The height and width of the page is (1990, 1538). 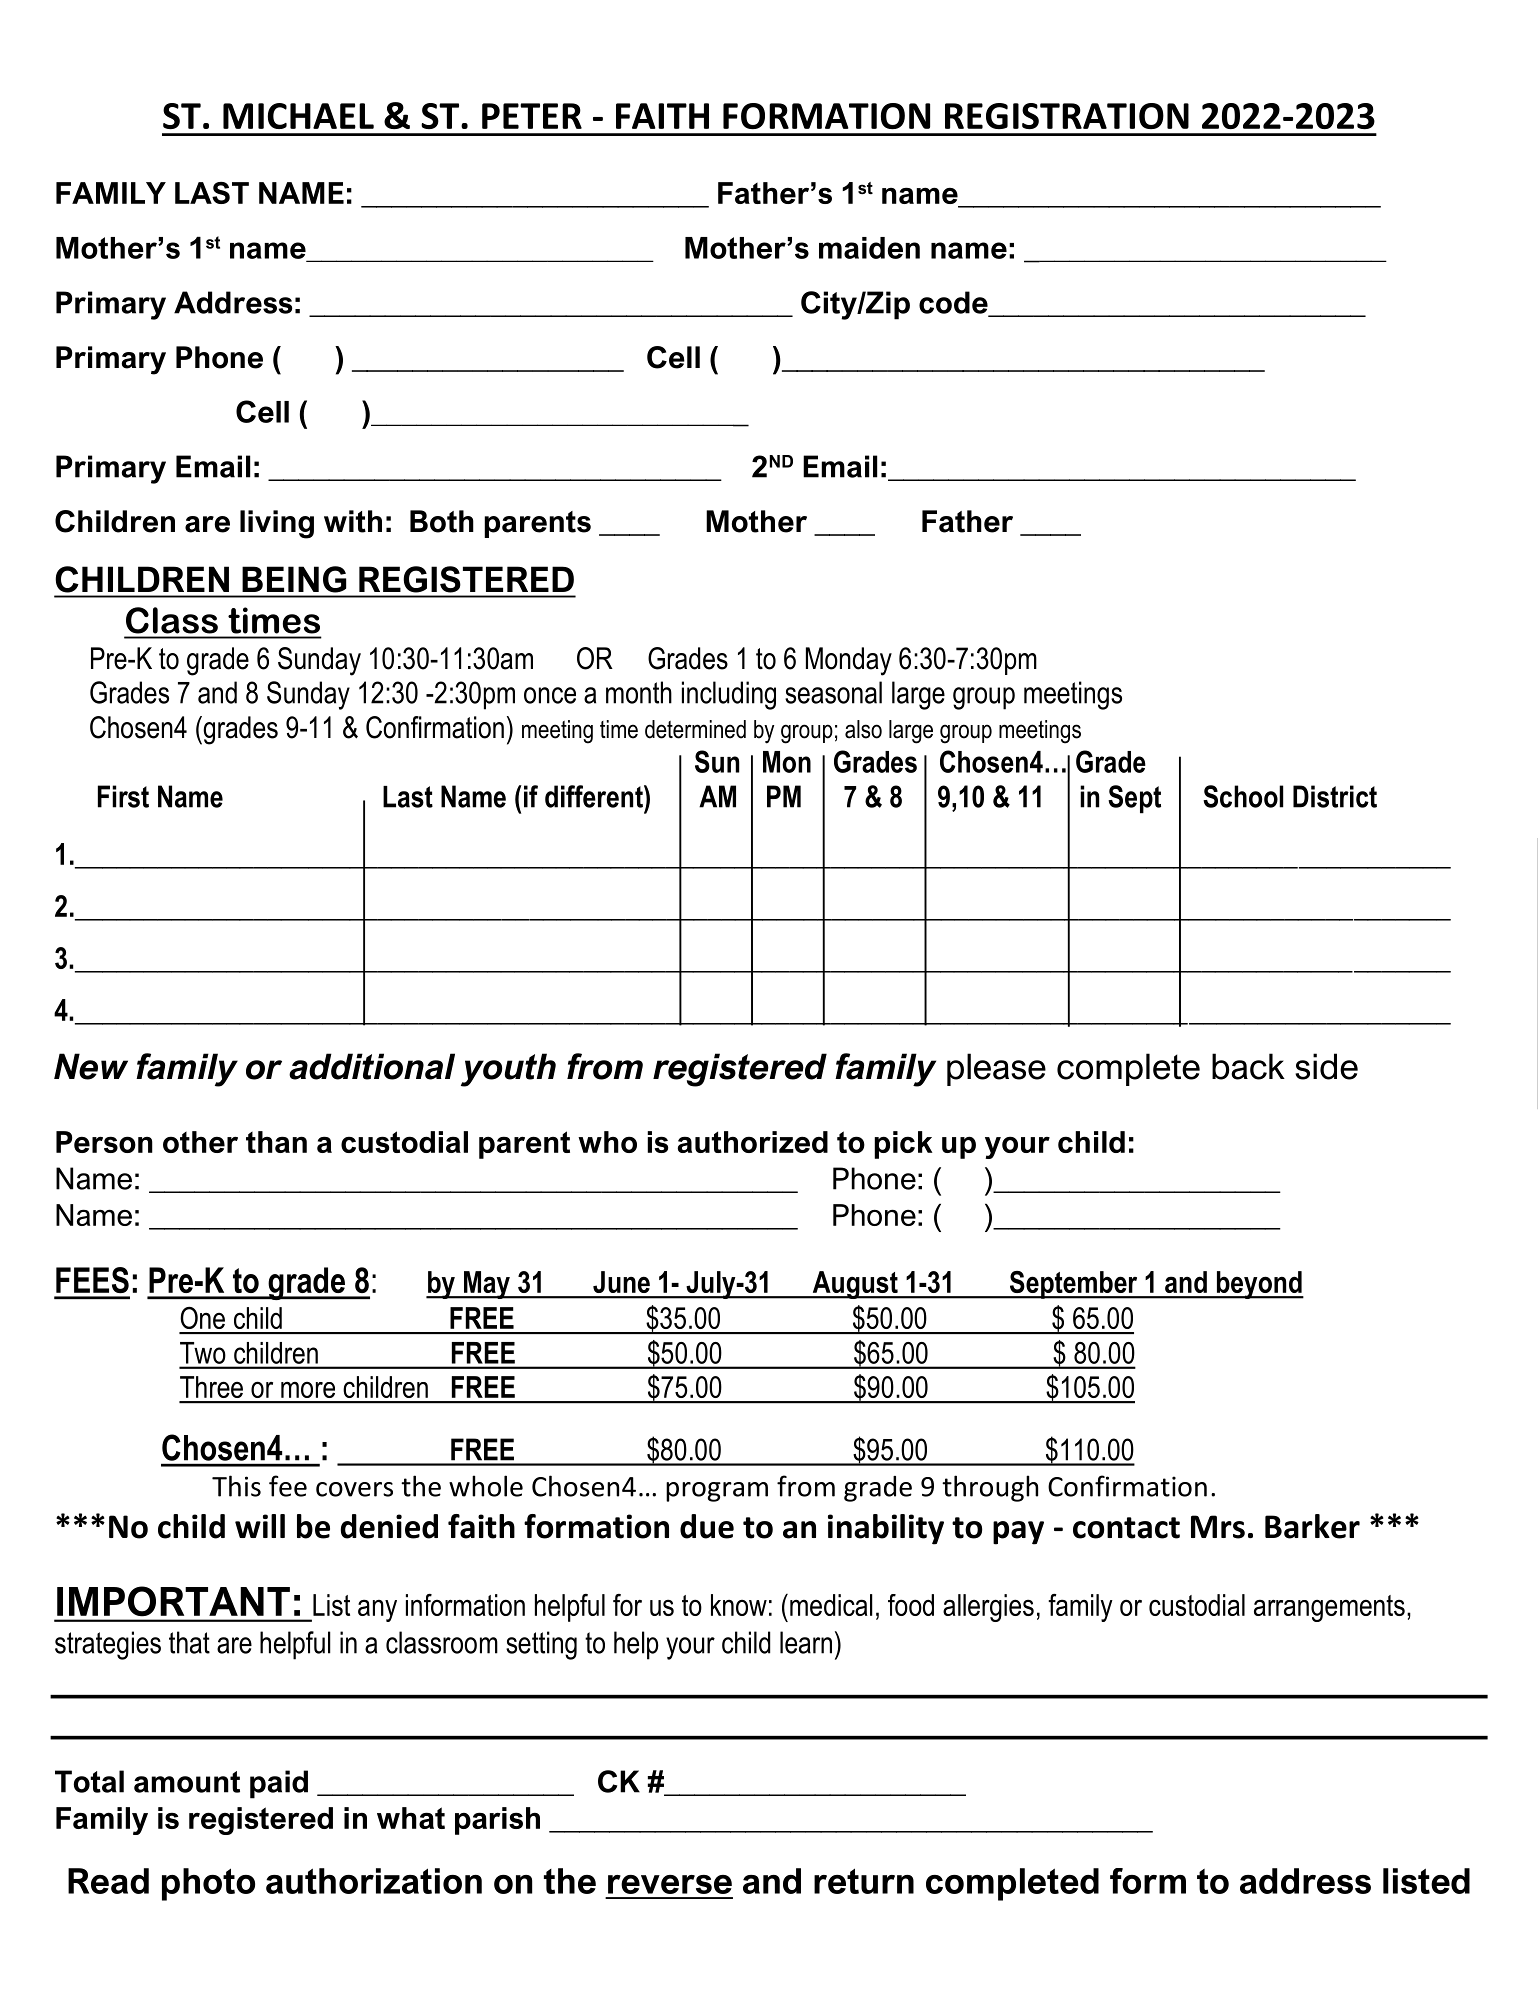 I want to click on authorized, so click(x=752, y=1142).
